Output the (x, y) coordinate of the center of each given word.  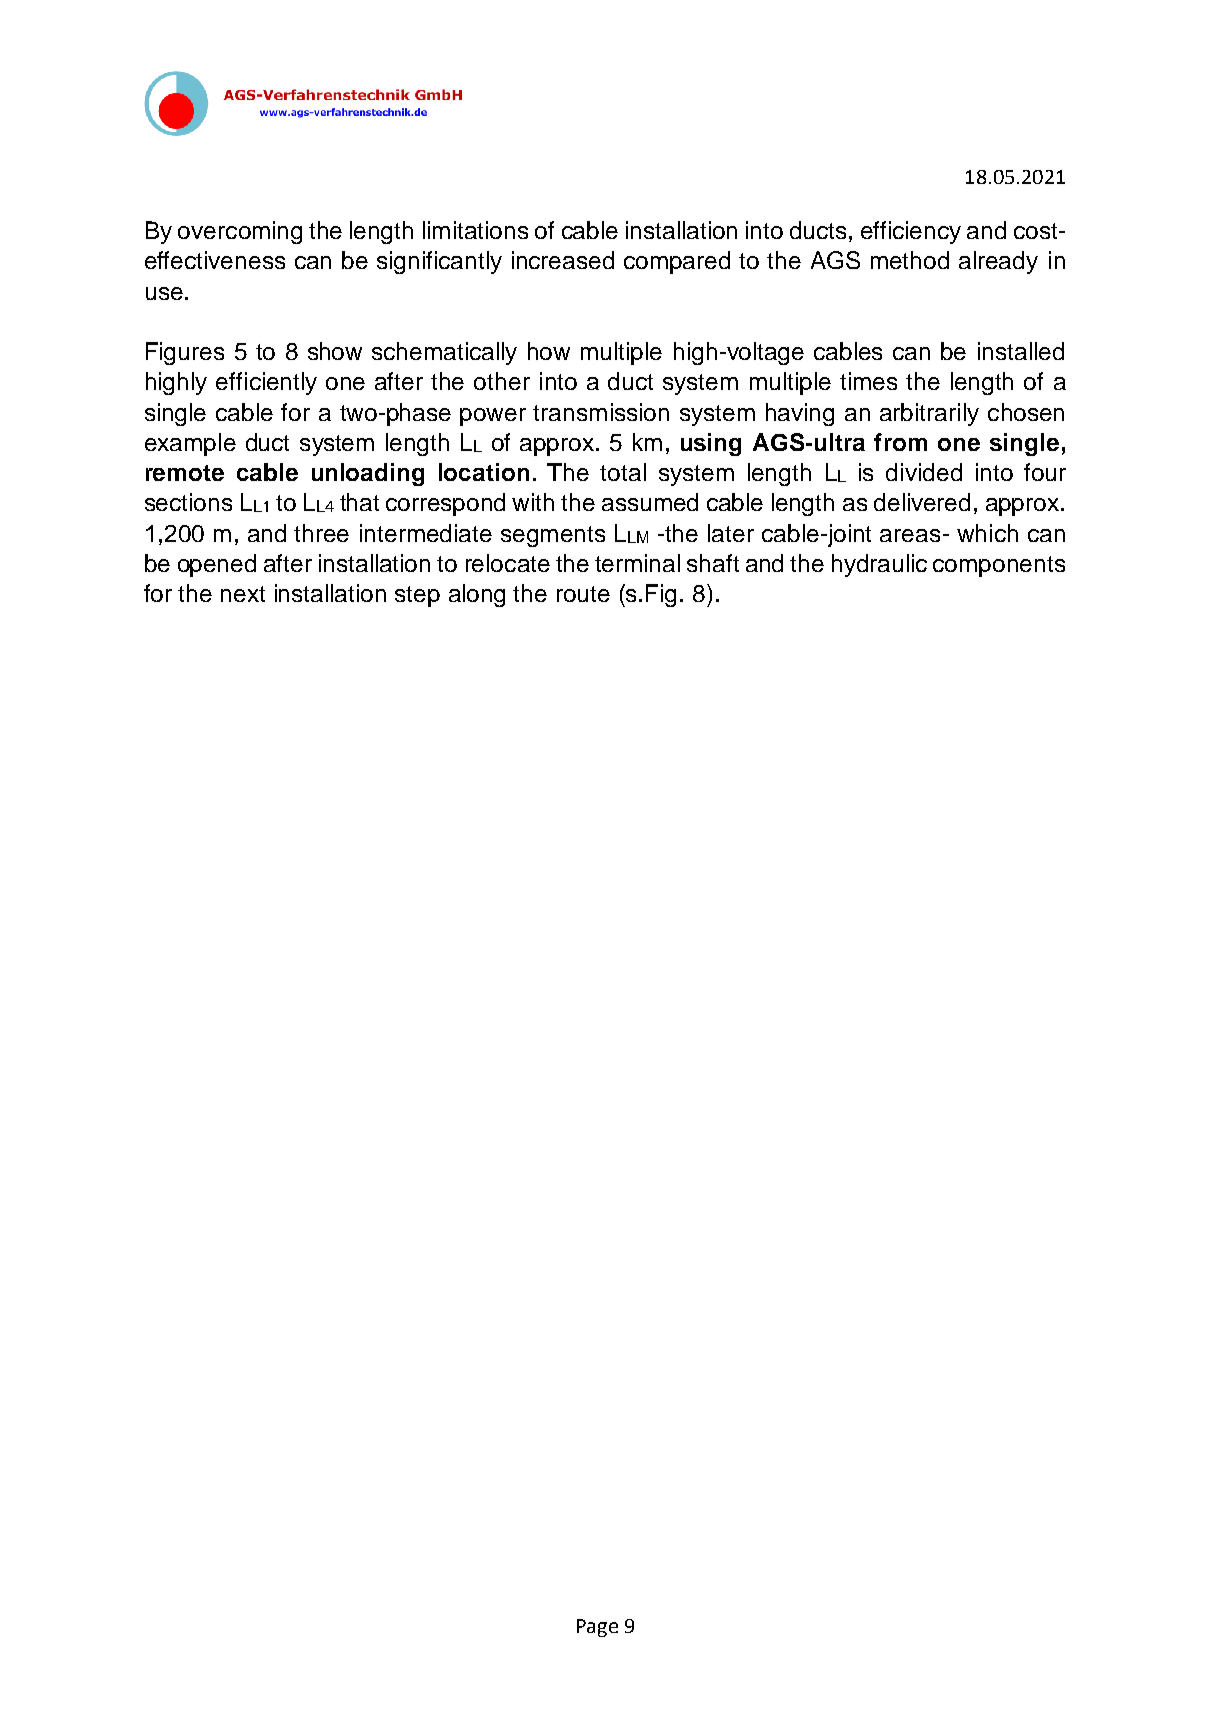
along (477, 595)
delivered (922, 502)
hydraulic (879, 565)
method (910, 260)
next (243, 594)
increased (563, 260)
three (321, 533)
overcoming (240, 232)
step (417, 596)
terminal (637, 563)
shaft (713, 563)
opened (217, 565)
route (583, 594)
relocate (508, 563)
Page (597, 1628)
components (999, 566)
